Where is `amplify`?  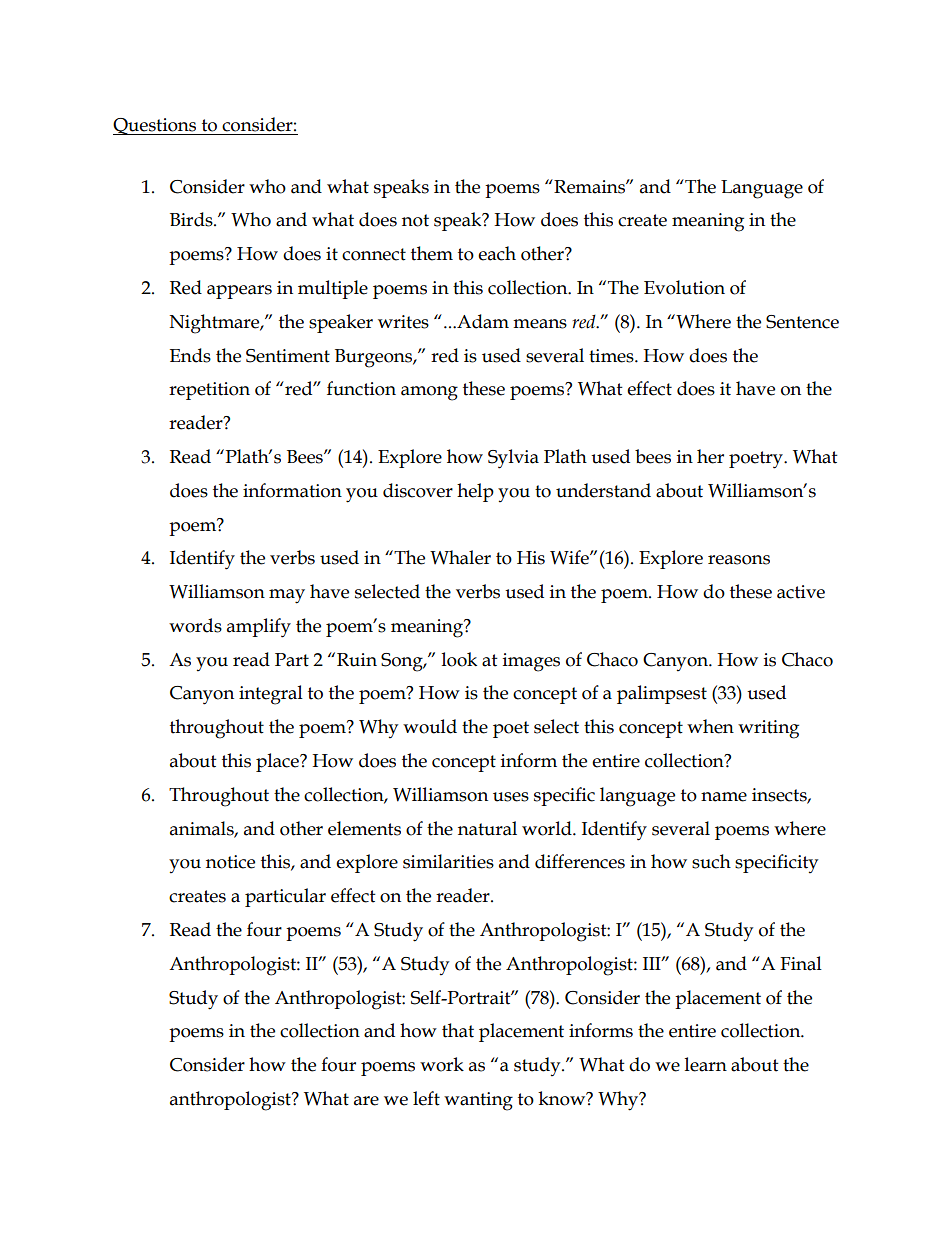
amplify is located at coordinates (259, 628).
